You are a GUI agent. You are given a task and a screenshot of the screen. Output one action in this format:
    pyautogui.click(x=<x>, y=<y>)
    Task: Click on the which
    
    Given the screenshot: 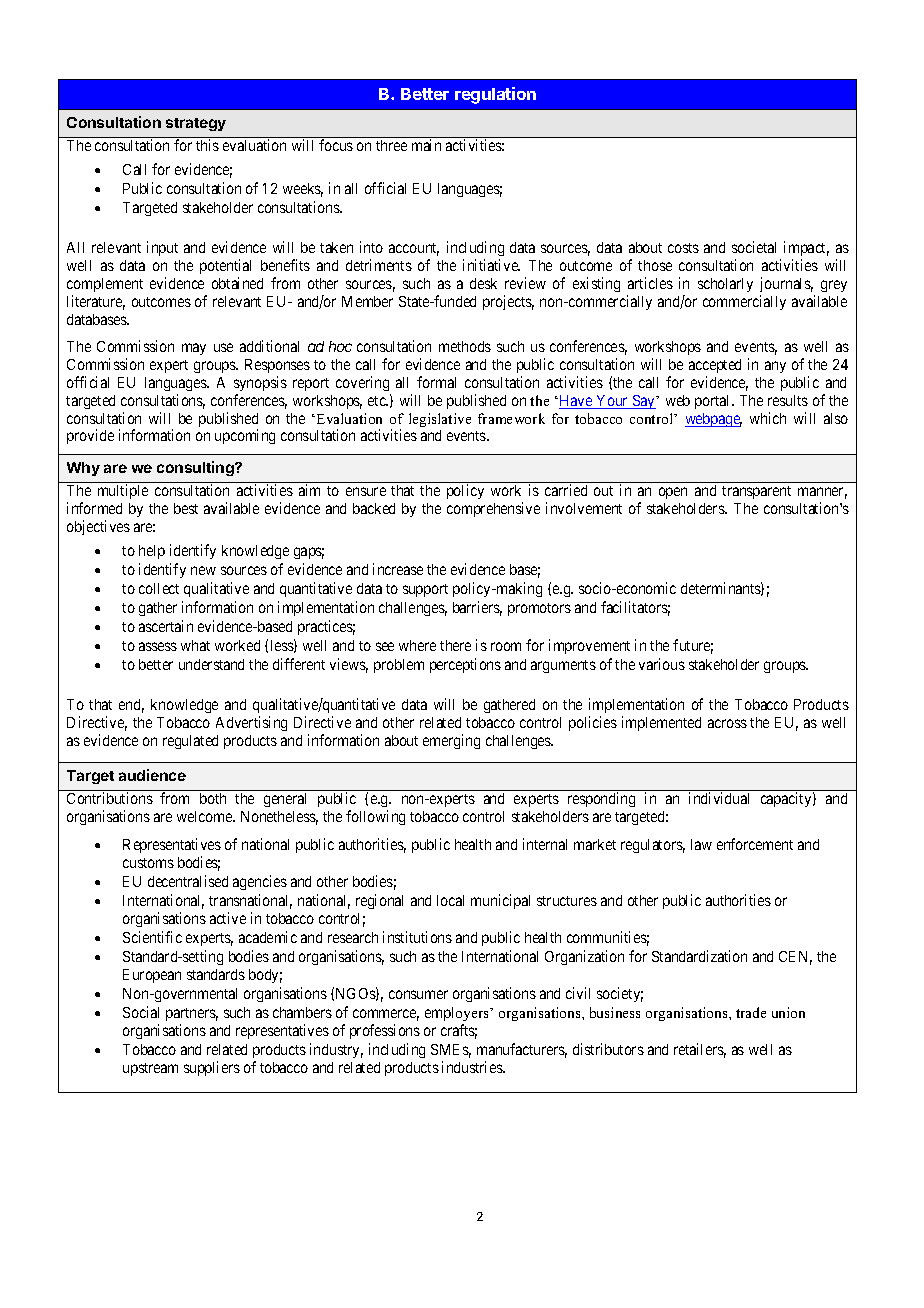 What is the action you would take?
    pyautogui.click(x=768, y=418)
